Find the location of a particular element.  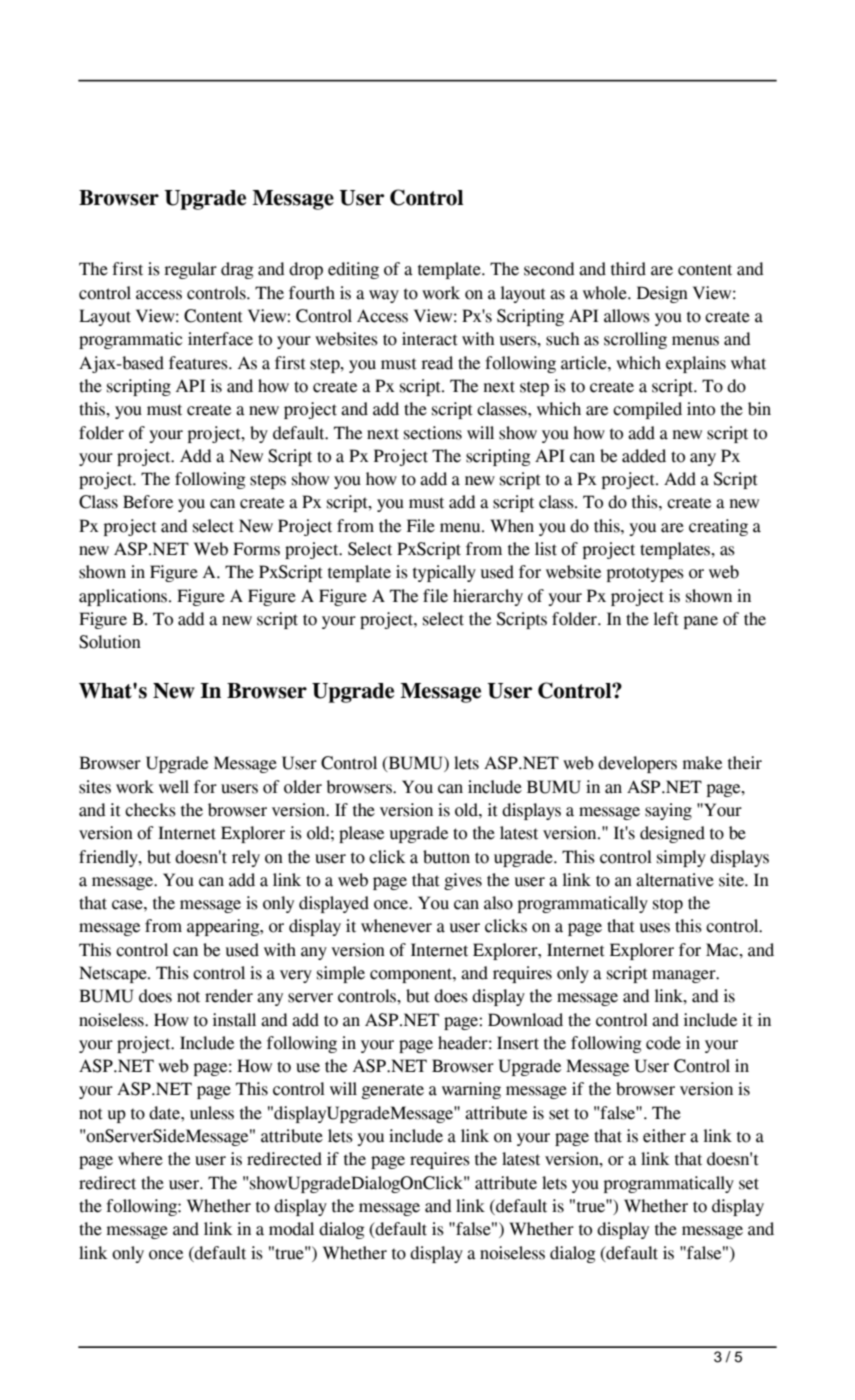

make is located at coordinates (702, 763).
